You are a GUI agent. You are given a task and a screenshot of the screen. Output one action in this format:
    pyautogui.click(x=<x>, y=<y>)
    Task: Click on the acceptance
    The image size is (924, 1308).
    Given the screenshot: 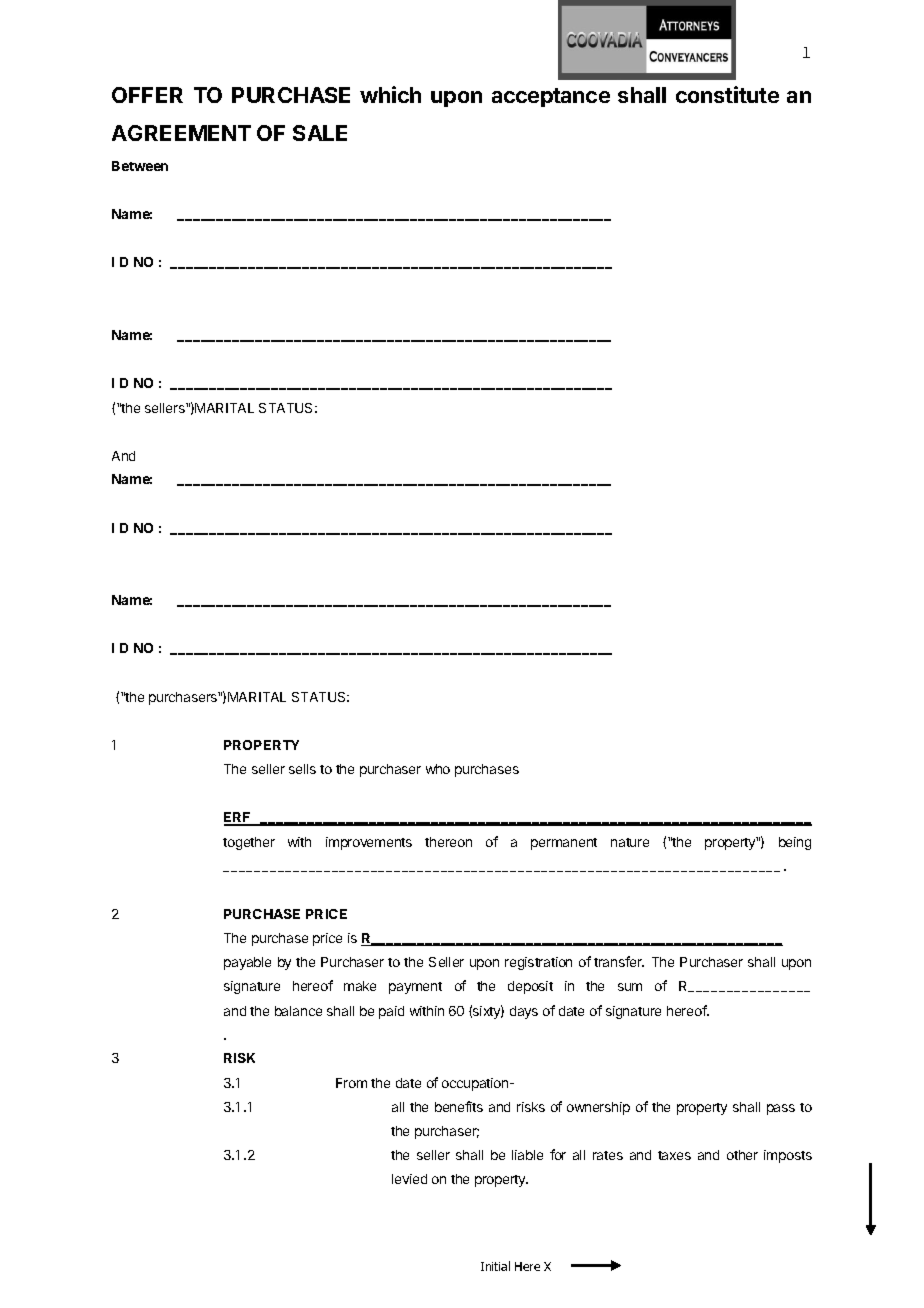 What is the action you would take?
    pyautogui.click(x=551, y=97)
